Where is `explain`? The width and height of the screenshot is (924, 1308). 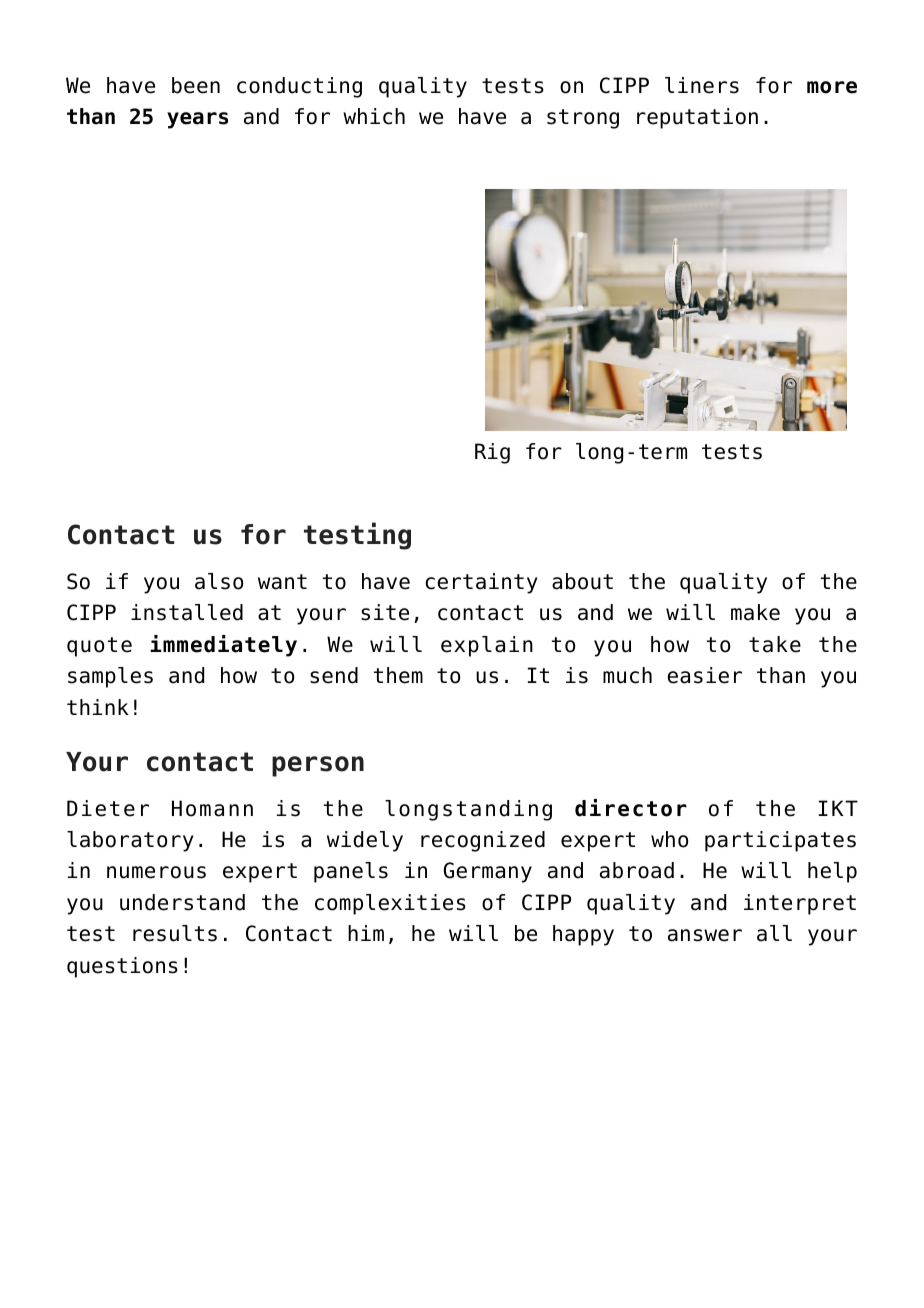 explain is located at coordinates (487, 646).
